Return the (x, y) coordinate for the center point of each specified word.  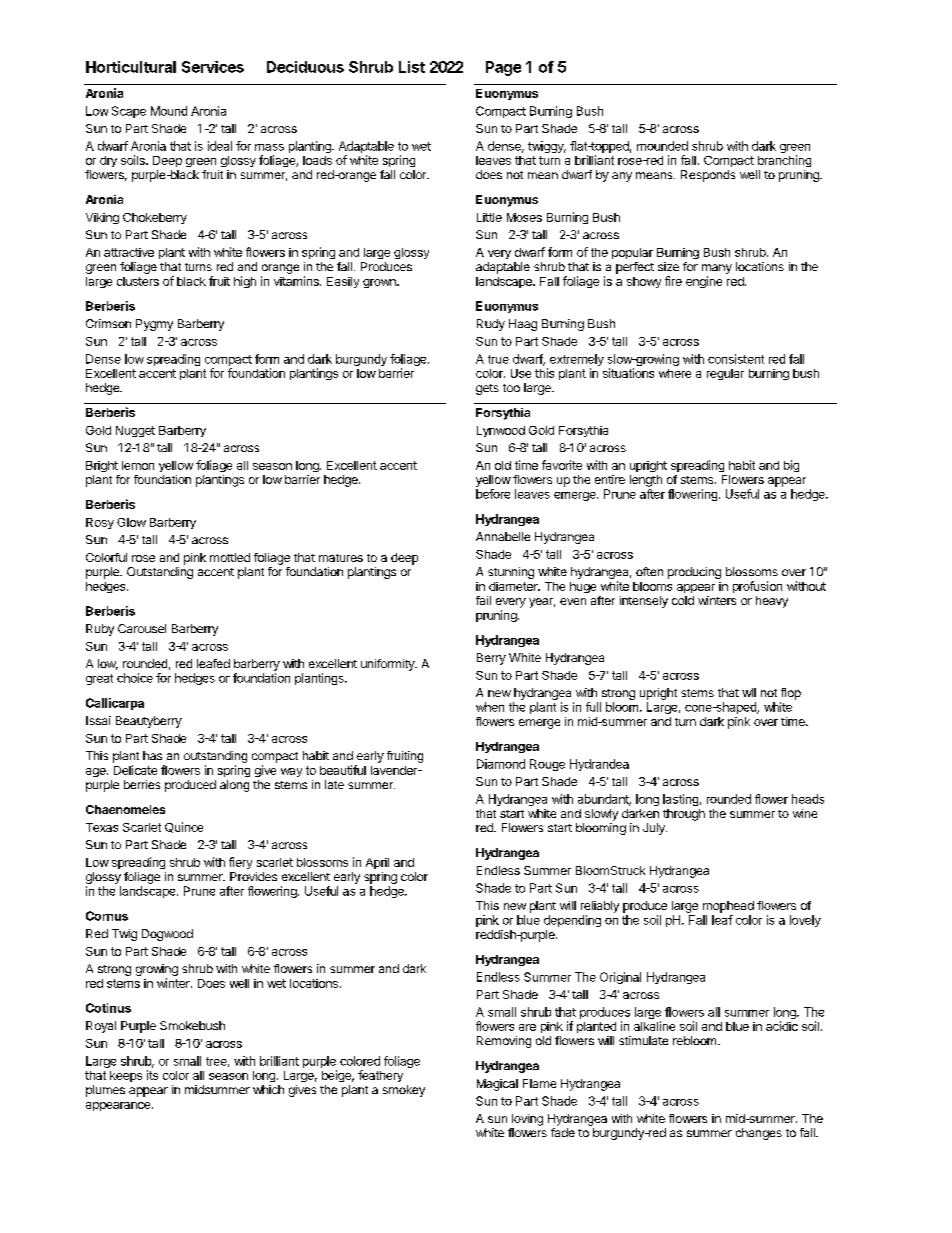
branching (784, 161)
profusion (757, 587)
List (412, 67)
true (498, 359)
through (684, 815)
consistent (736, 359)
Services (213, 67)
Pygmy (154, 325)
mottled (230, 557)
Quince (184, 827)
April (377, 863)
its (152, 1075)
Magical (497, 1085)
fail (483, 600)
